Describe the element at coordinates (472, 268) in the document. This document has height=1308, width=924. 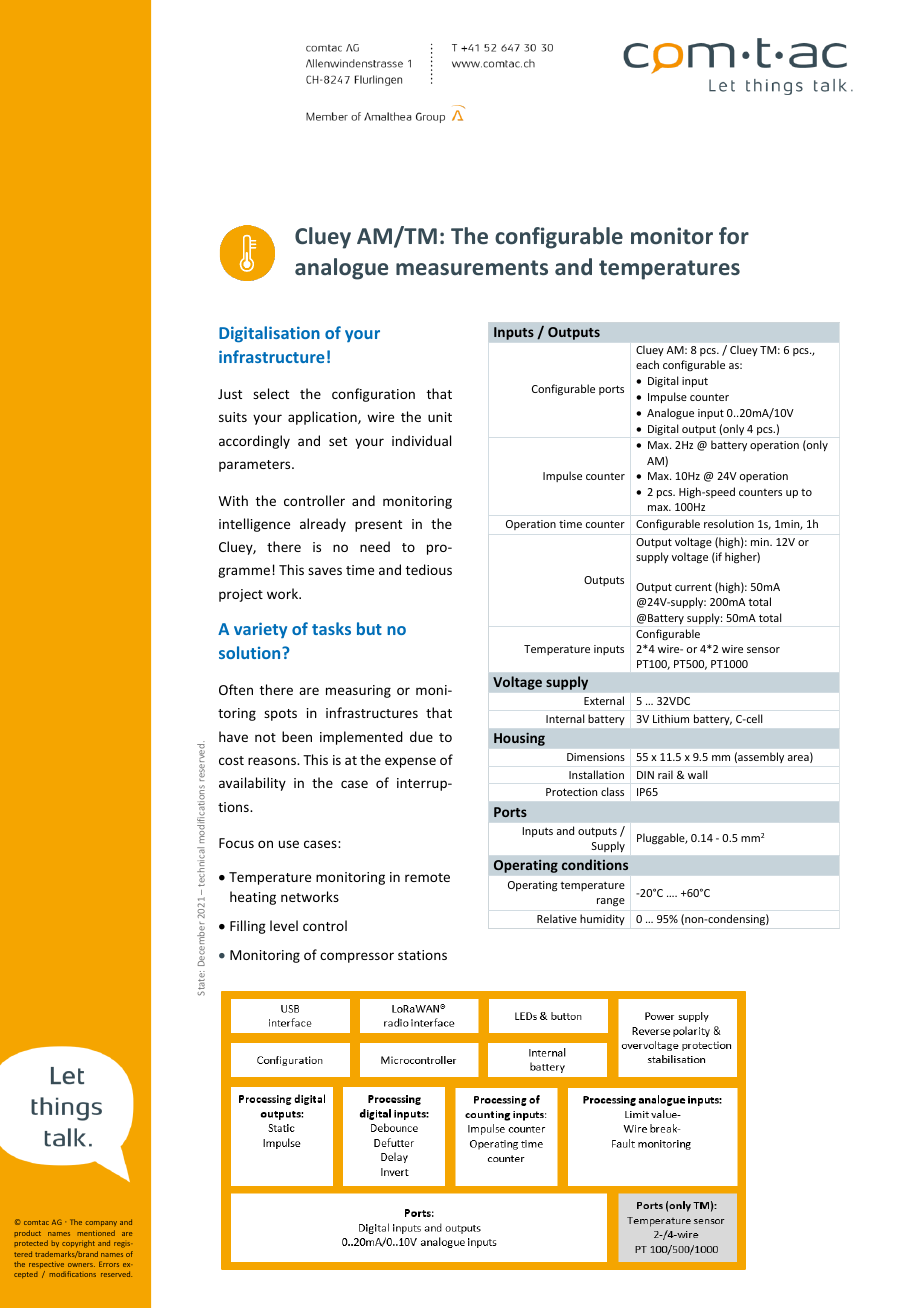
I see `measurements` at that location.
